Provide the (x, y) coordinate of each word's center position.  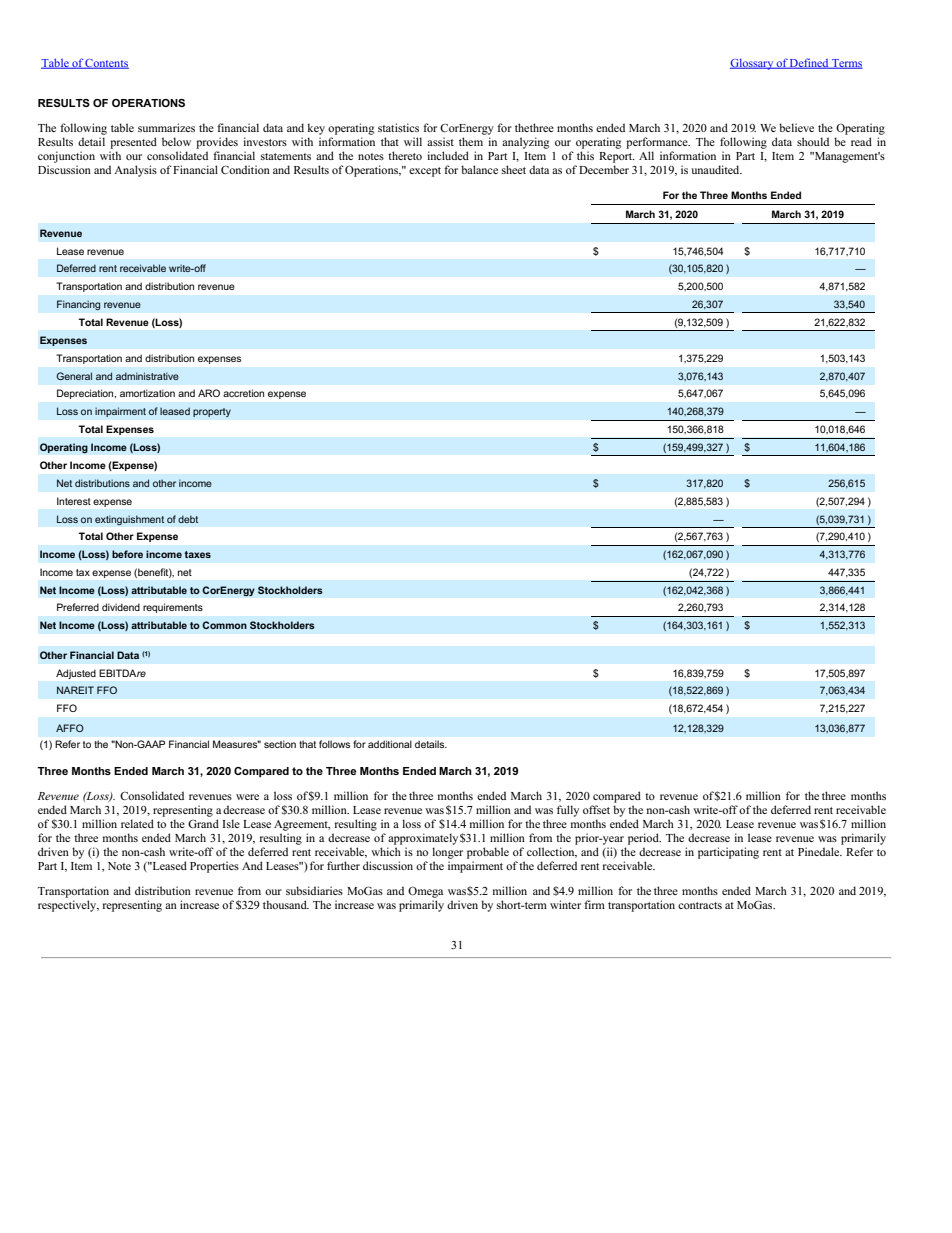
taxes (197, 554)
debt (188, 519)
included (448, 155)
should (813, 141)
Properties (214, 867)
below (176, 141)
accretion (243, 393)
